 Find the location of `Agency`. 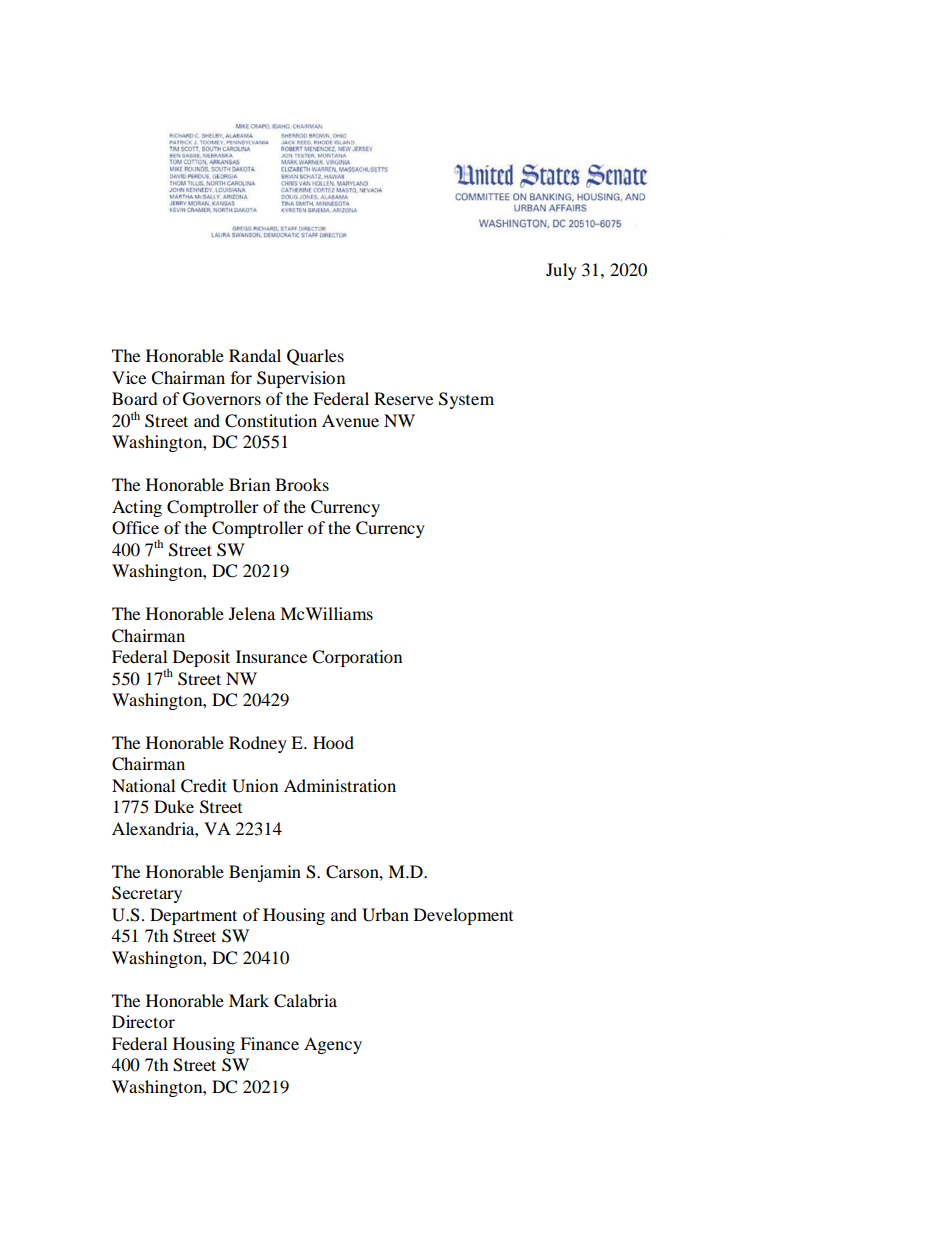

Agency is located at coordinates (333, 1045).
